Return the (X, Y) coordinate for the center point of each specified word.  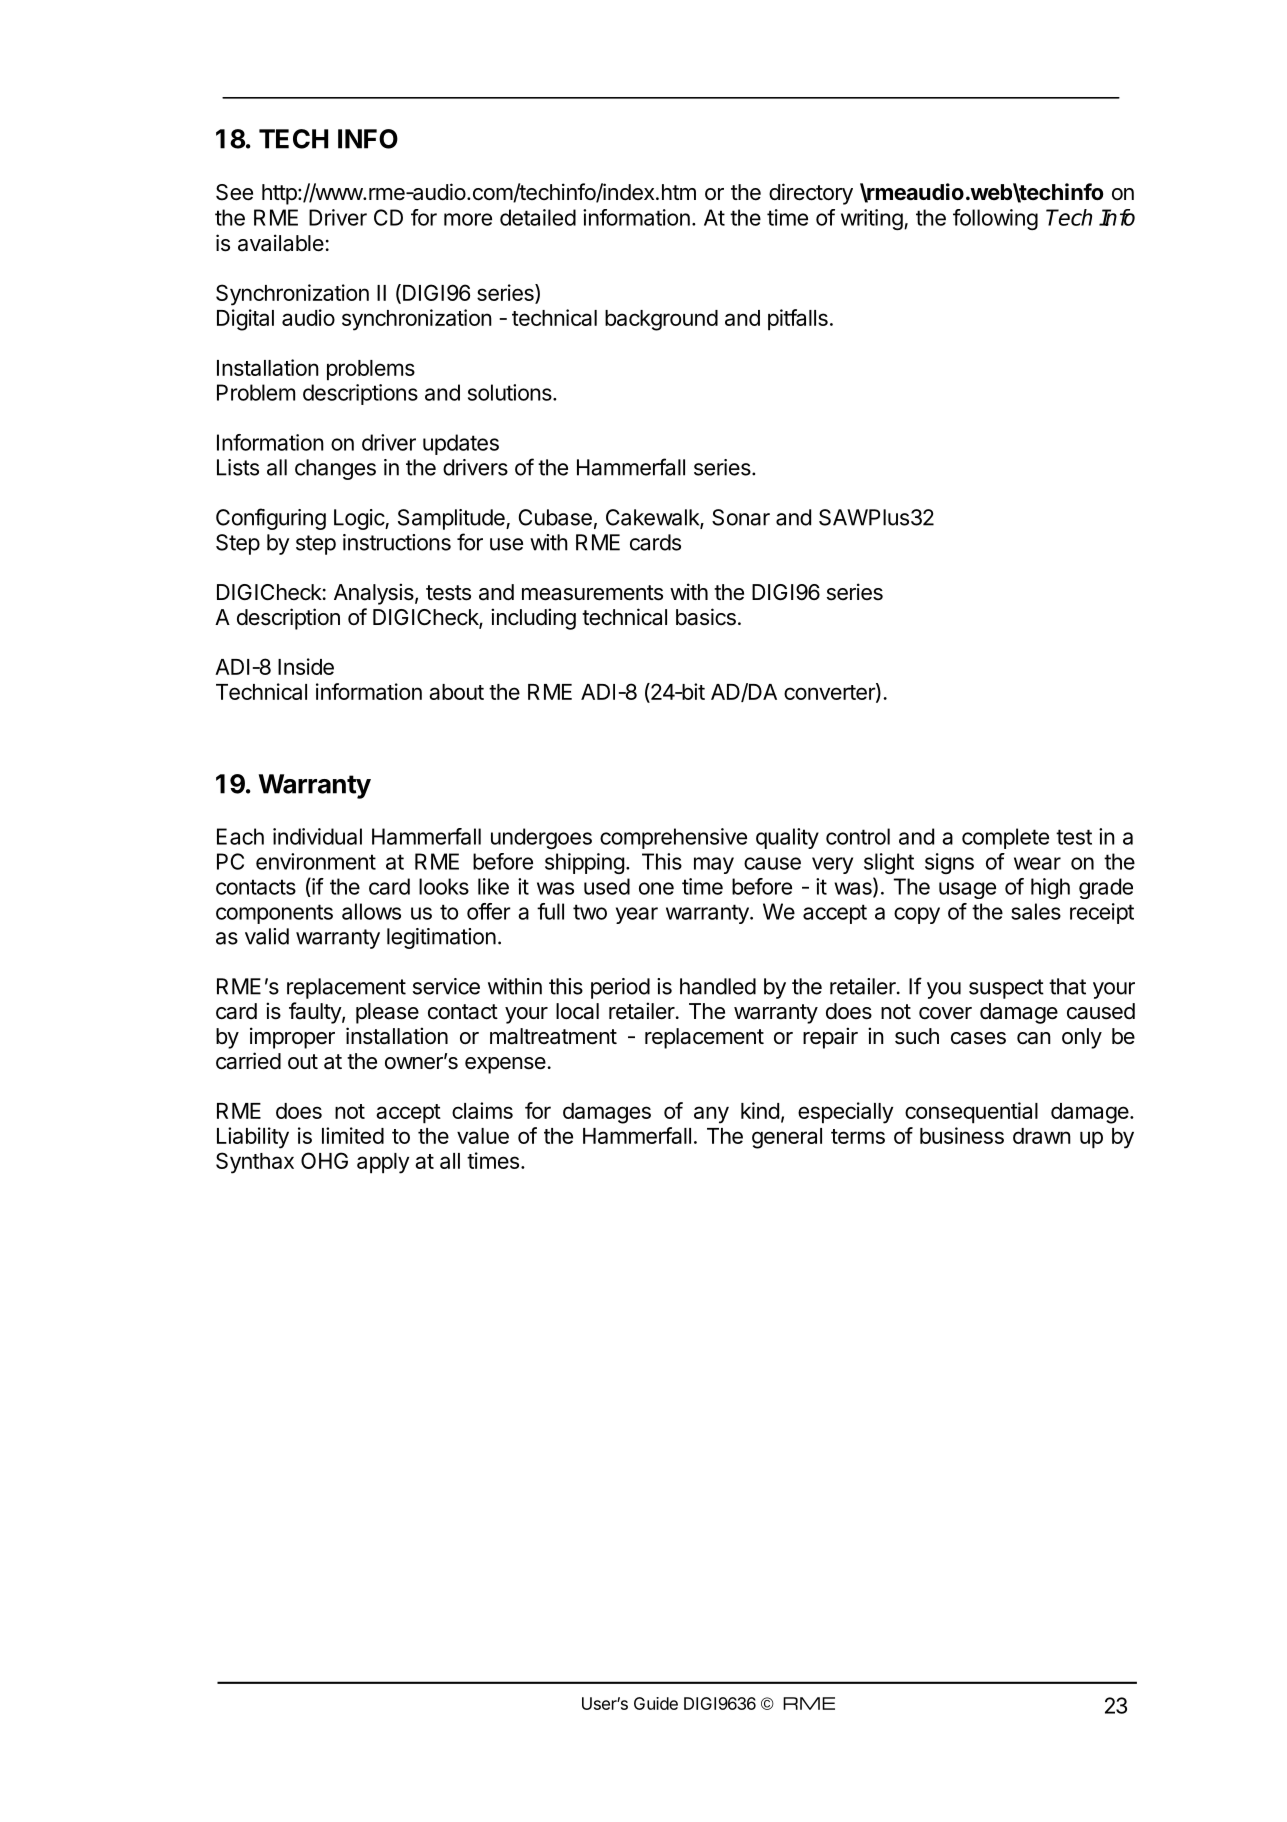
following (995, 219)
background (661, 320)
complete (1005, 838)
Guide (656, 1703)
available (281, 243)
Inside (306, 666)
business (962, 1135)
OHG (324, 1160)
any (711, 1115)
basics (706, 617)
